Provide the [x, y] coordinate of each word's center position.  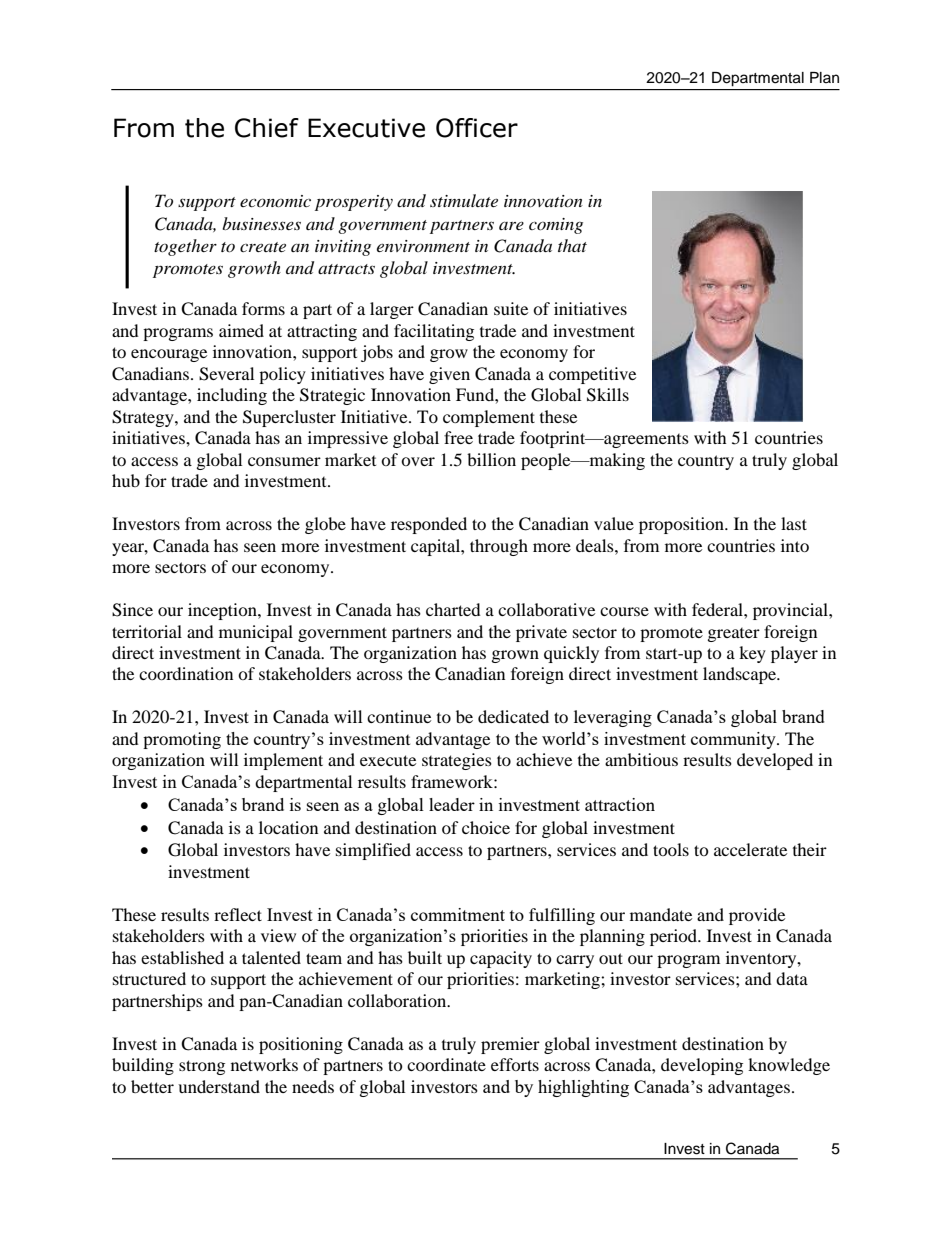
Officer [477, 128]
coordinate [446, 1064]
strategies [457, 761]
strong [202, 1067]
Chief [267, 128]
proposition [682, 525]
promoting [182, 740]
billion [491, 459]
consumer [284, 461]
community [734, 740]
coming [556, 226]
